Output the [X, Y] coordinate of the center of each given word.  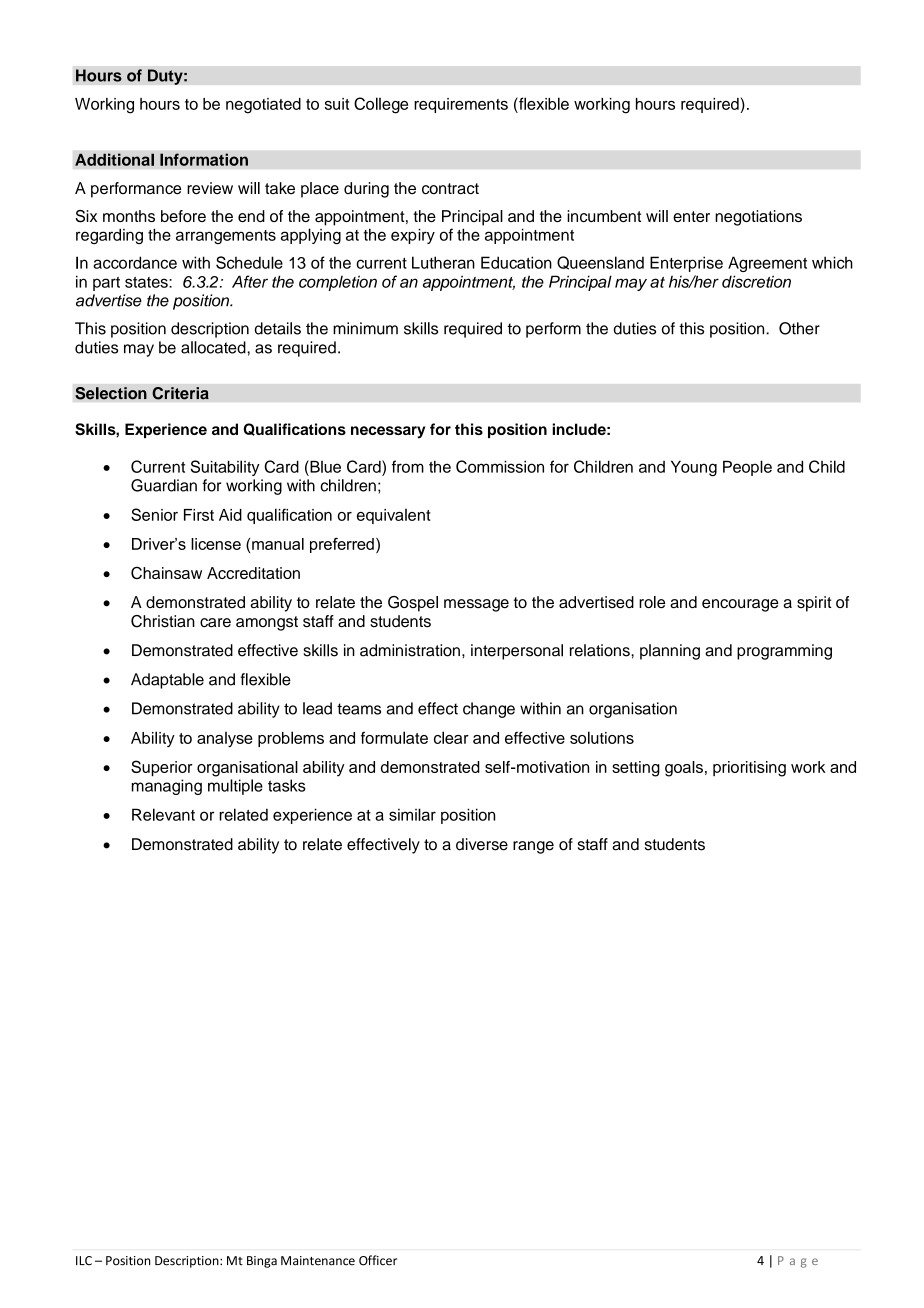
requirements [461, 105]
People [747, 468]
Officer [378, 1260]
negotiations [758, 218]
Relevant [163, 814]
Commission [500, 466]
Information [204, 159]
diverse [482, 844]
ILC [84, 1261]
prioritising [749, 769]
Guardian [164, 485]
